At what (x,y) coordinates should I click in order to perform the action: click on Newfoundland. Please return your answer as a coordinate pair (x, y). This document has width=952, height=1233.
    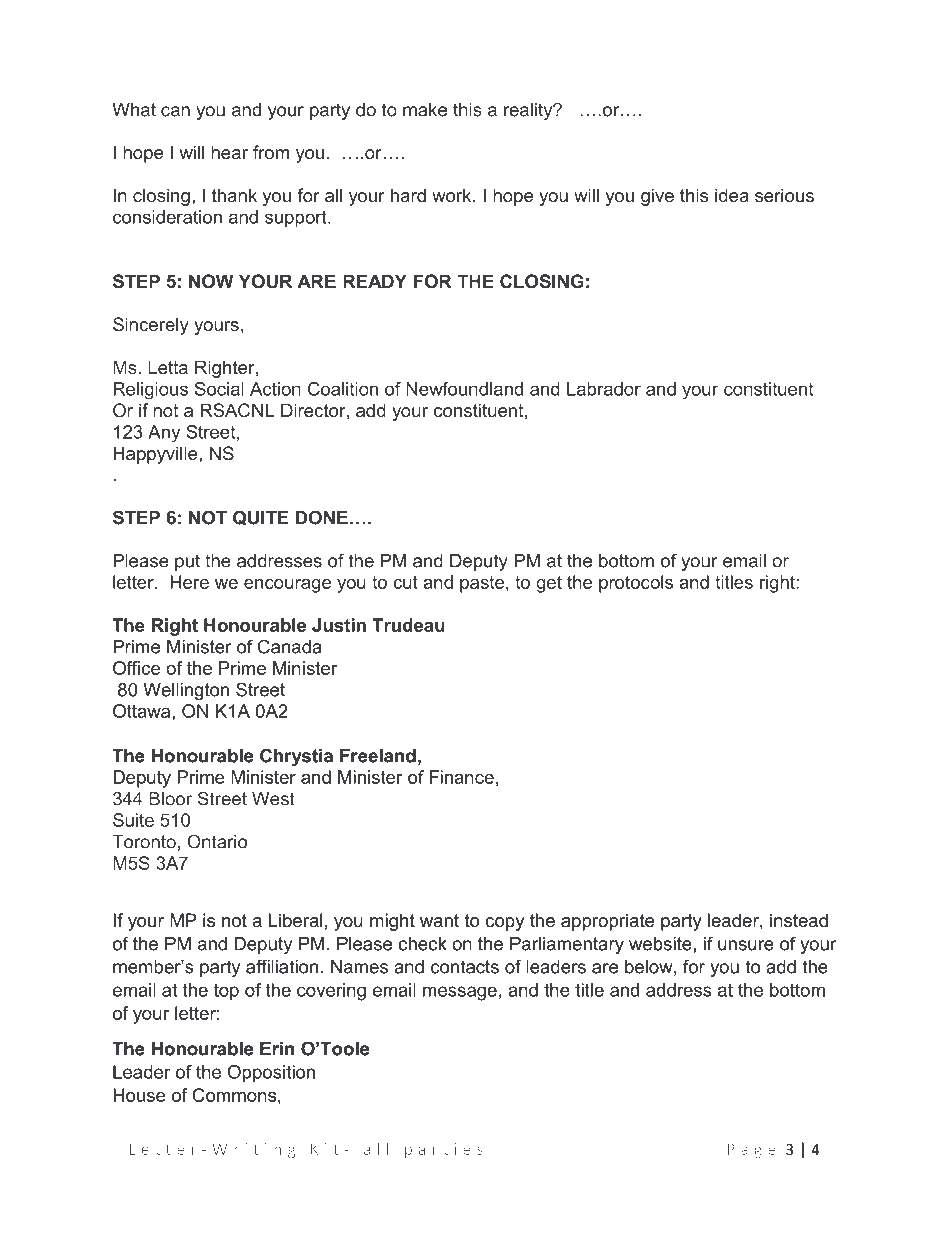
    Looking at the image, I should click on (464, 389).
